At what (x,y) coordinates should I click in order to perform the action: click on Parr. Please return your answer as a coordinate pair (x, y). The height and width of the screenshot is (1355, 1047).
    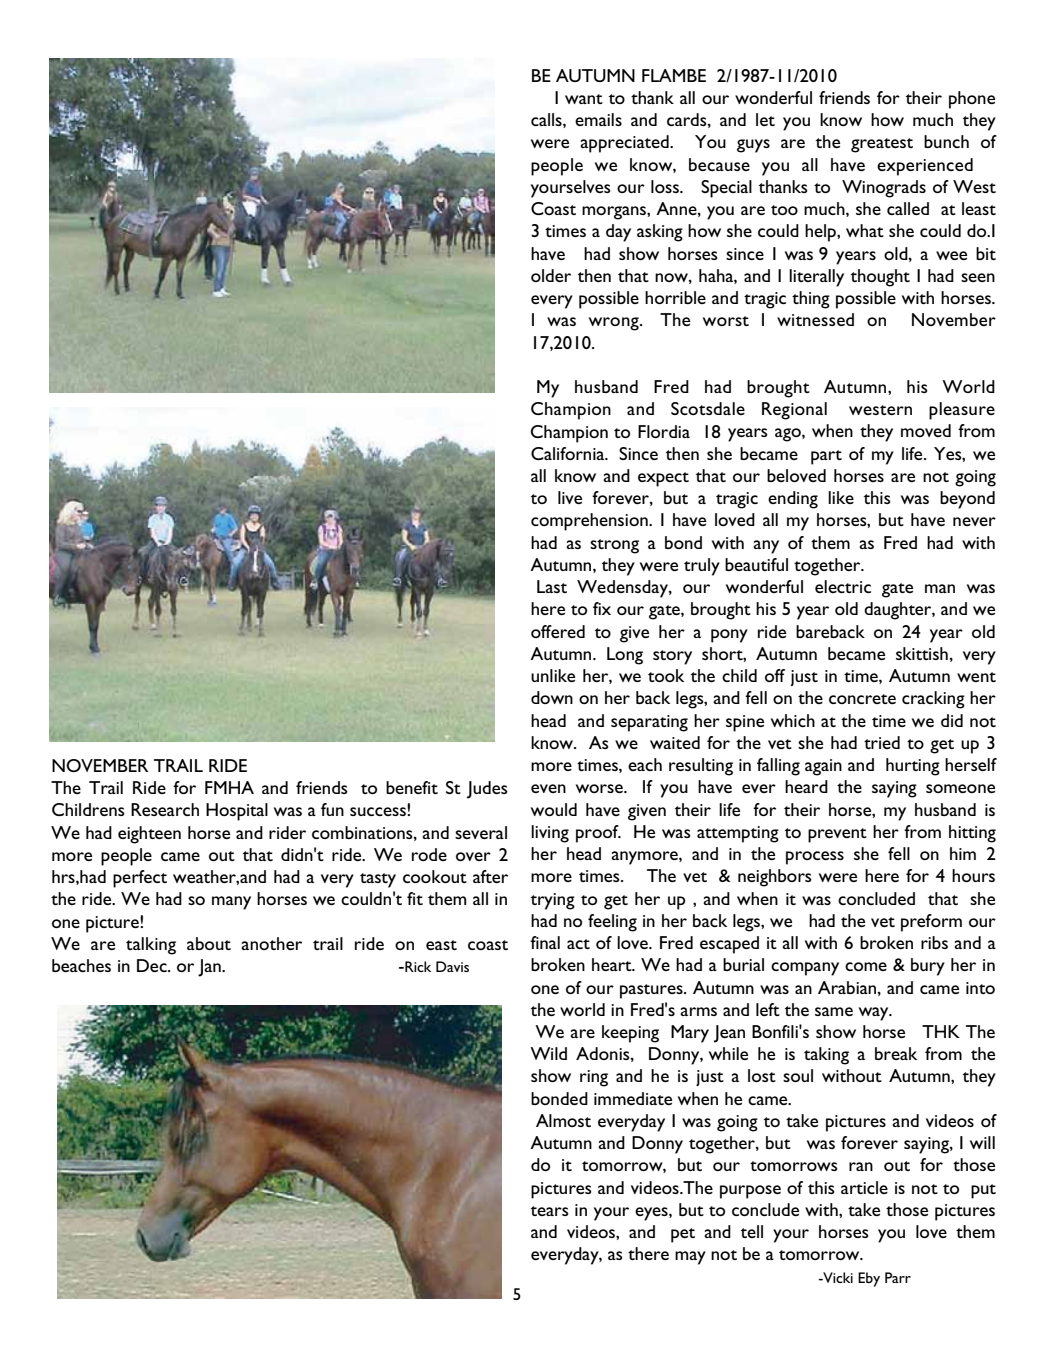
    Looking at the image, I should click on (898, 1277).
